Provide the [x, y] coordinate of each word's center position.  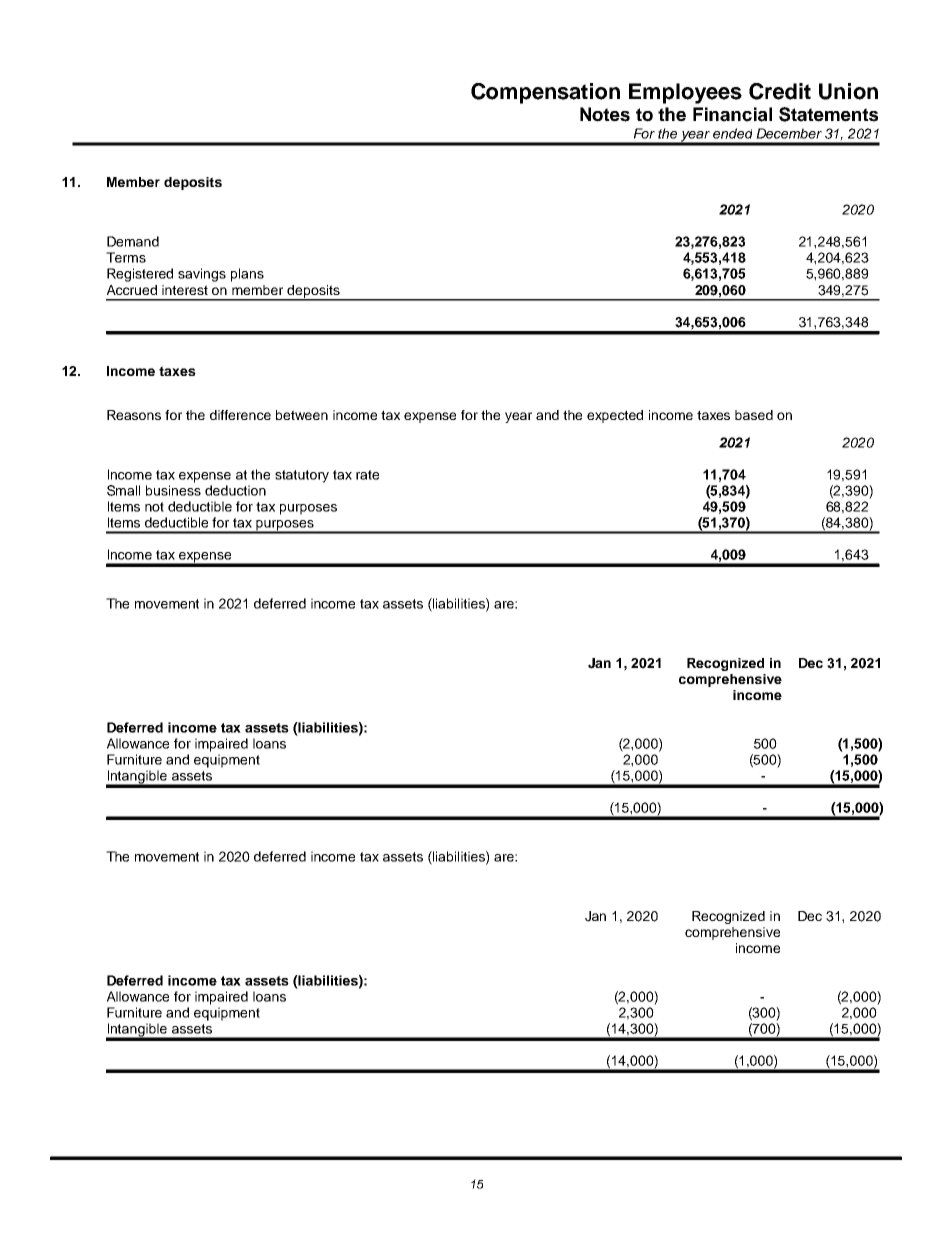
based [754, 415]
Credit [780, 91]
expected [615, 416]
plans [247, 275]
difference [240, 415]
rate [367, 475]
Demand [133, 241]
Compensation [545, 93]
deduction [235, 490]
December [789, 133]
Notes [605, 114]
